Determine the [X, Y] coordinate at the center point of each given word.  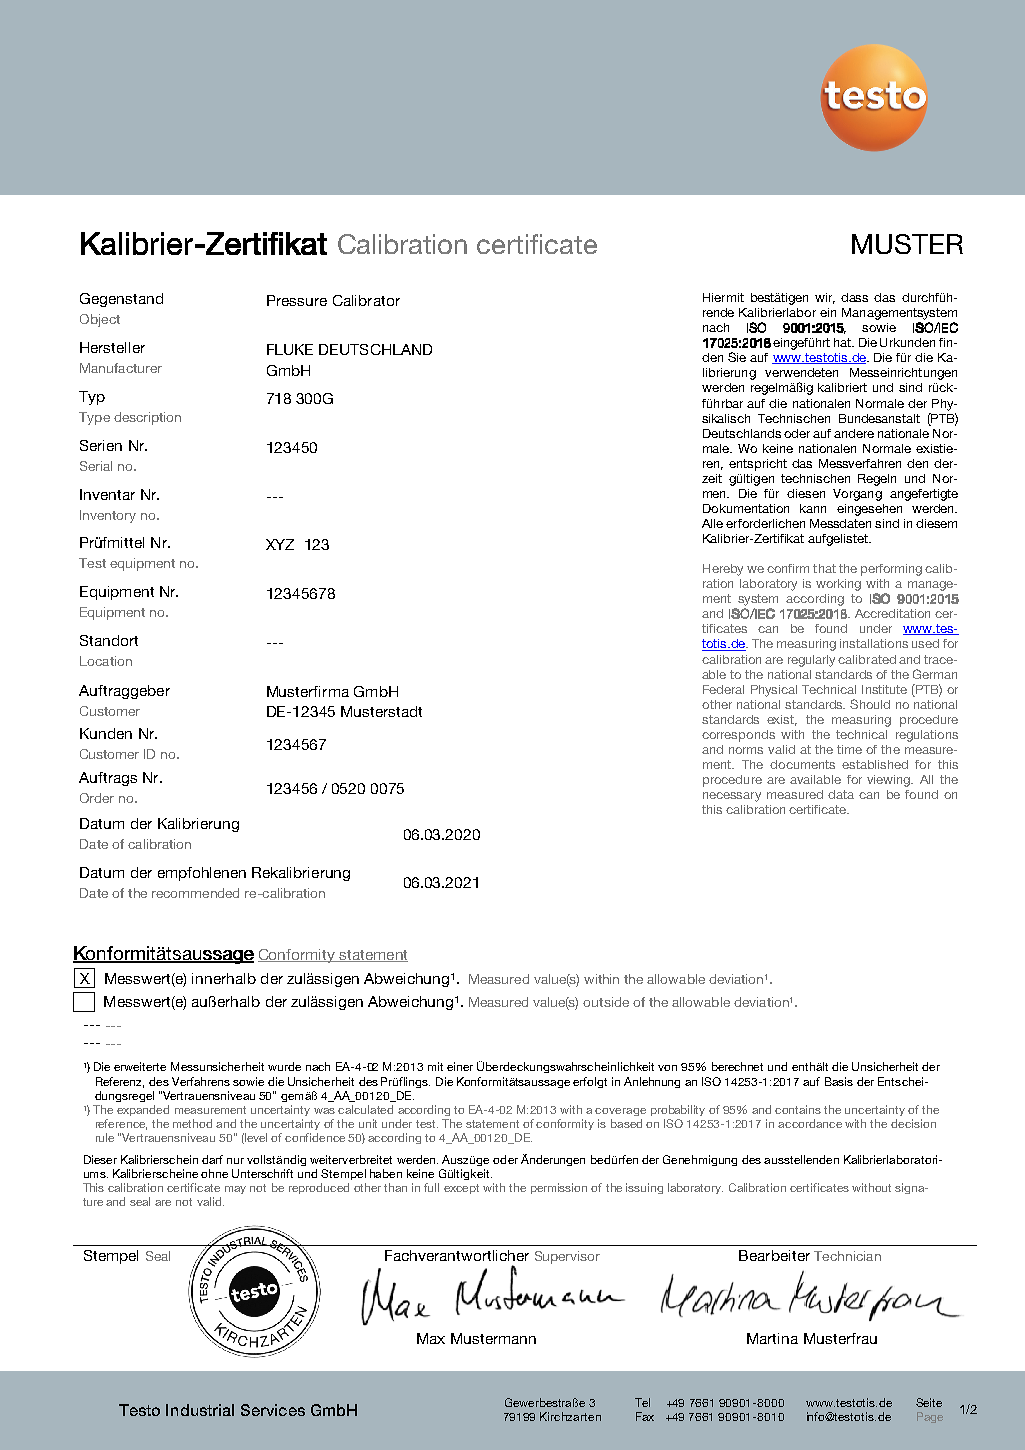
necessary [732, 797]
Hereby [723, 570]
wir [825, 298]
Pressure [297, 300]
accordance [810, 1123]
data [841, 794]
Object [100, 320]
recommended [195, 893]
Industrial [200, 1410]
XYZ [280, 544]
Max [431, 1338]
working [838, 585]
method [192, 1123]
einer [460, 1066]
